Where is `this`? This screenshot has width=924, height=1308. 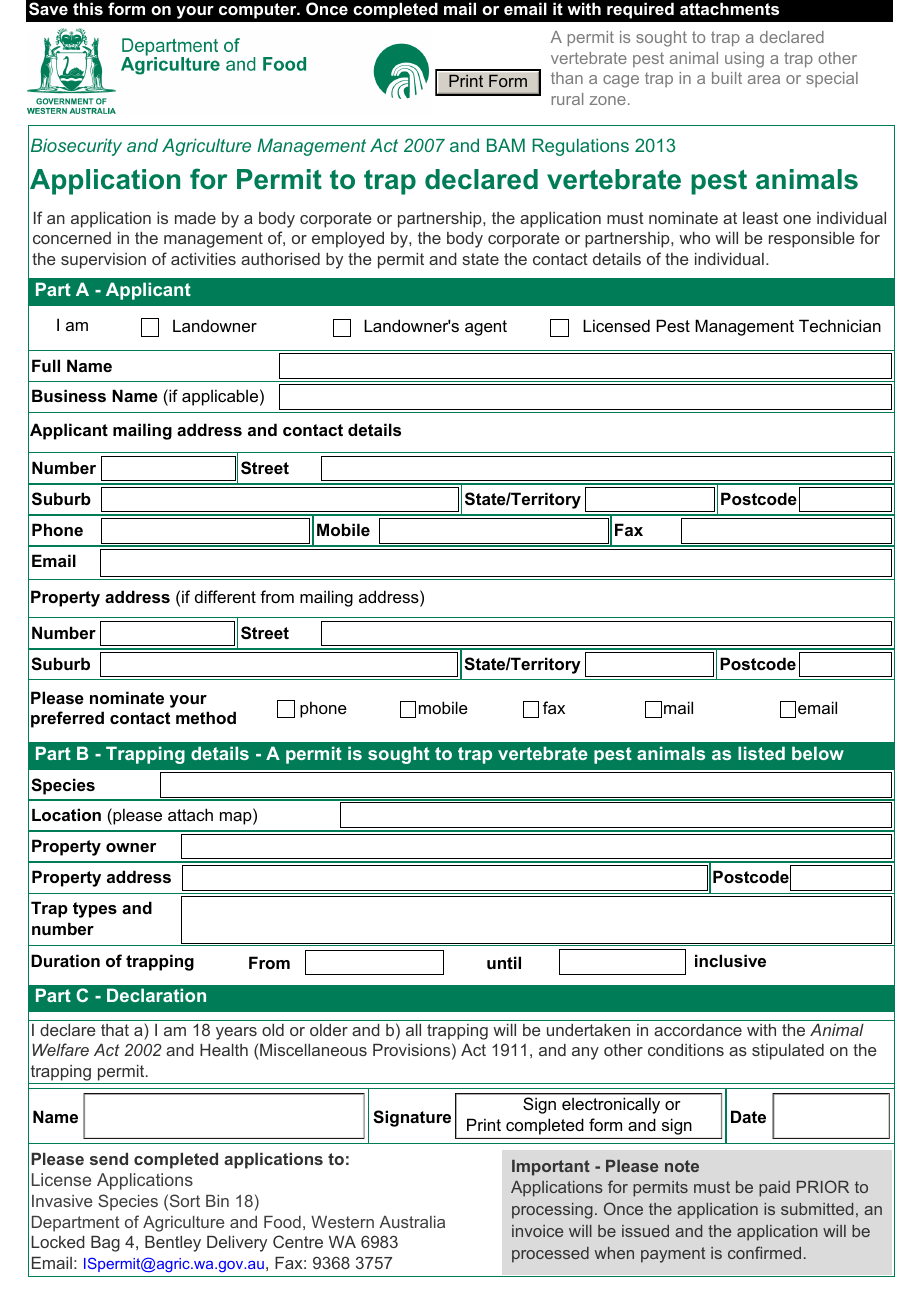
this is located at coordinates (88, 8).
